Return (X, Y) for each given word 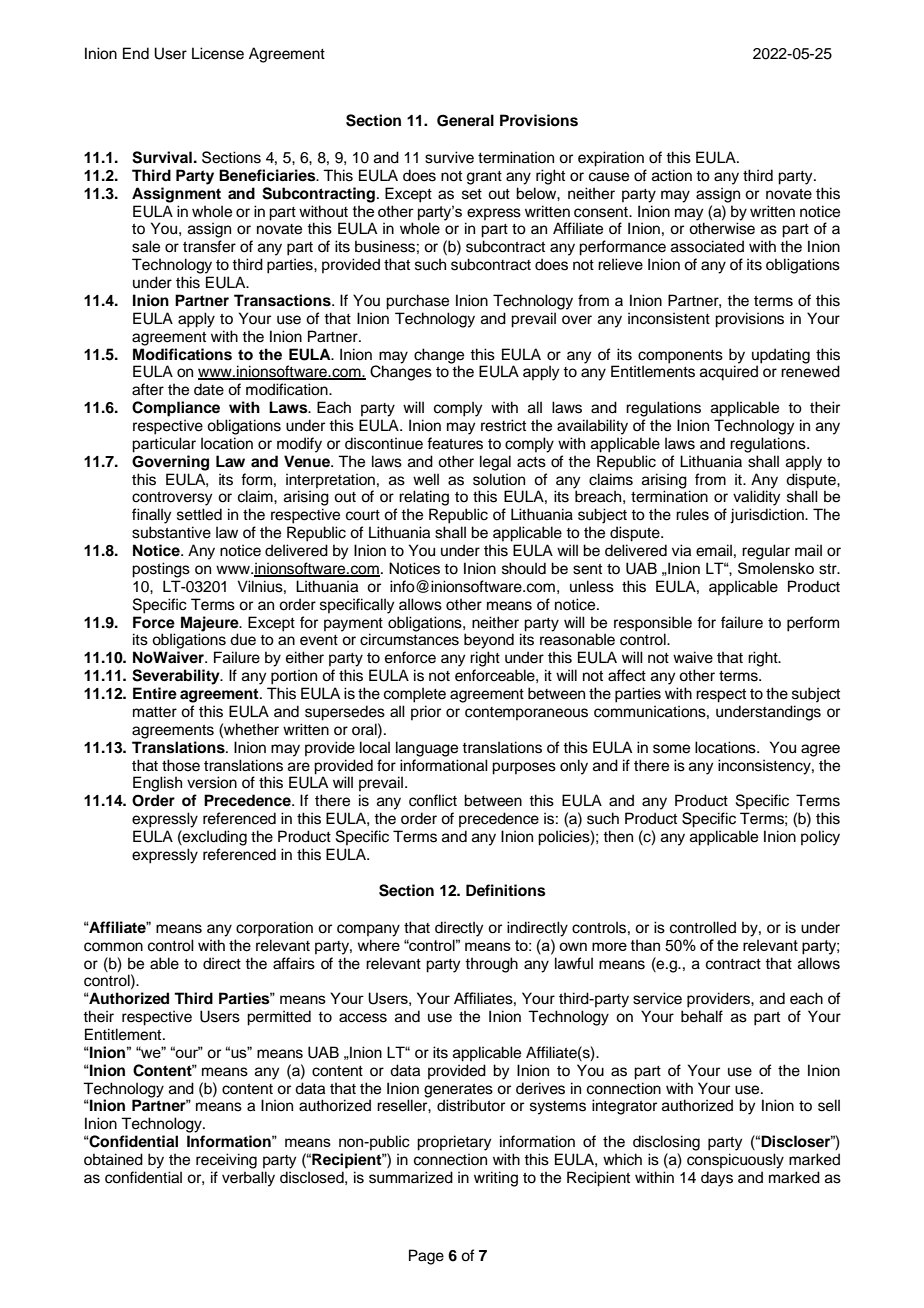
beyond (489, 641)
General (465, 120)
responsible (653, 624)
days (717, 1179)
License (218, 53)
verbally (248, 1179)
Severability (177, 677)
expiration (611, 159)
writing (496, 1179)
